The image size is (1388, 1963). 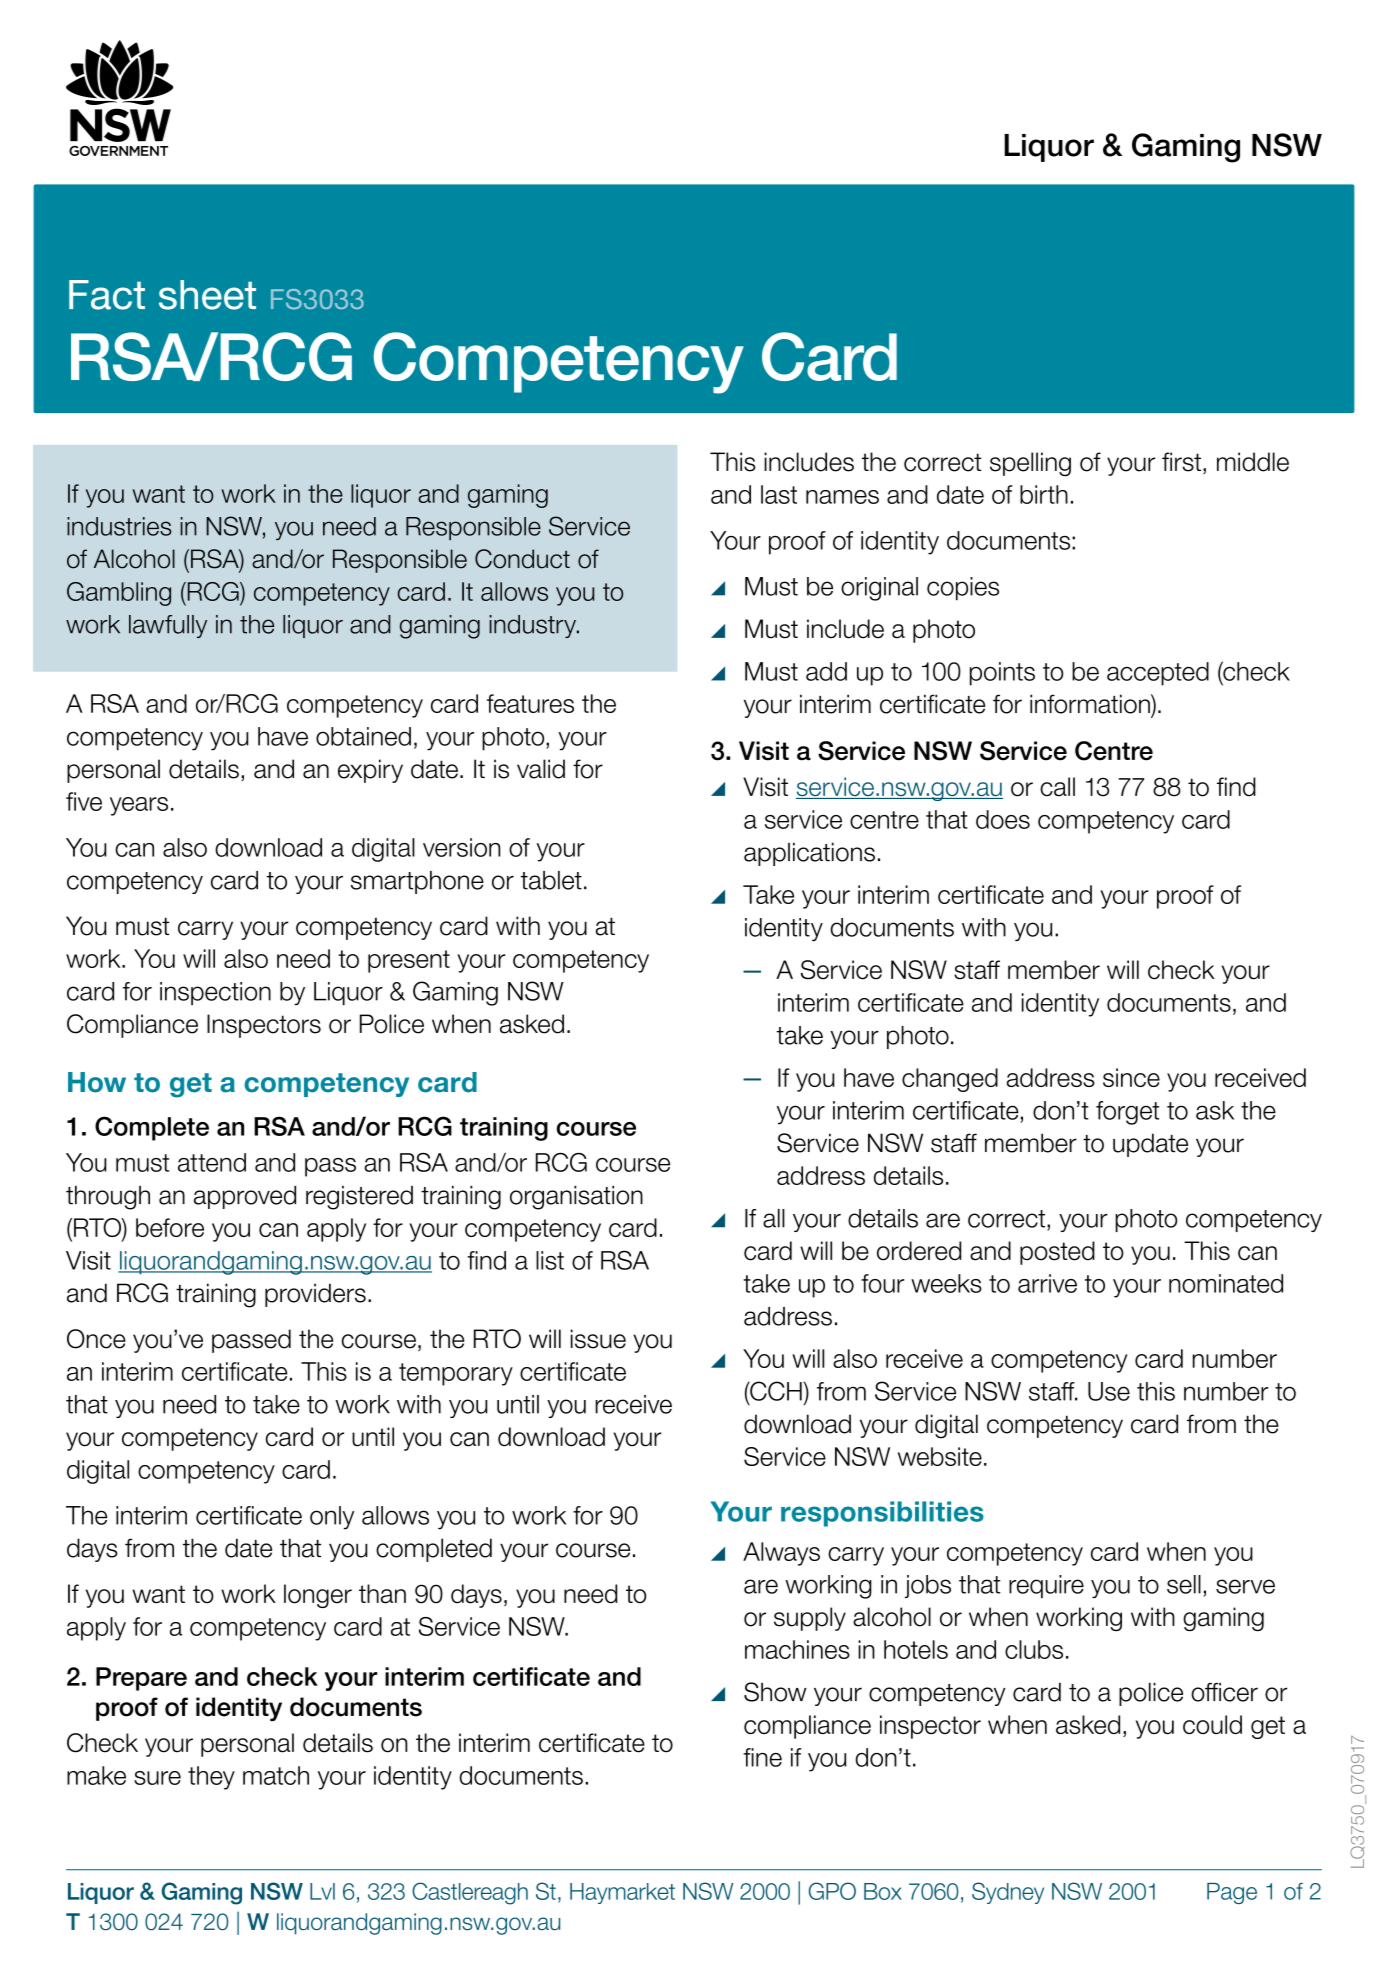 What do you see at coordinates (1131, 1077) in the screenshot?
I see `since` at bounding box center [1131, 1077].
